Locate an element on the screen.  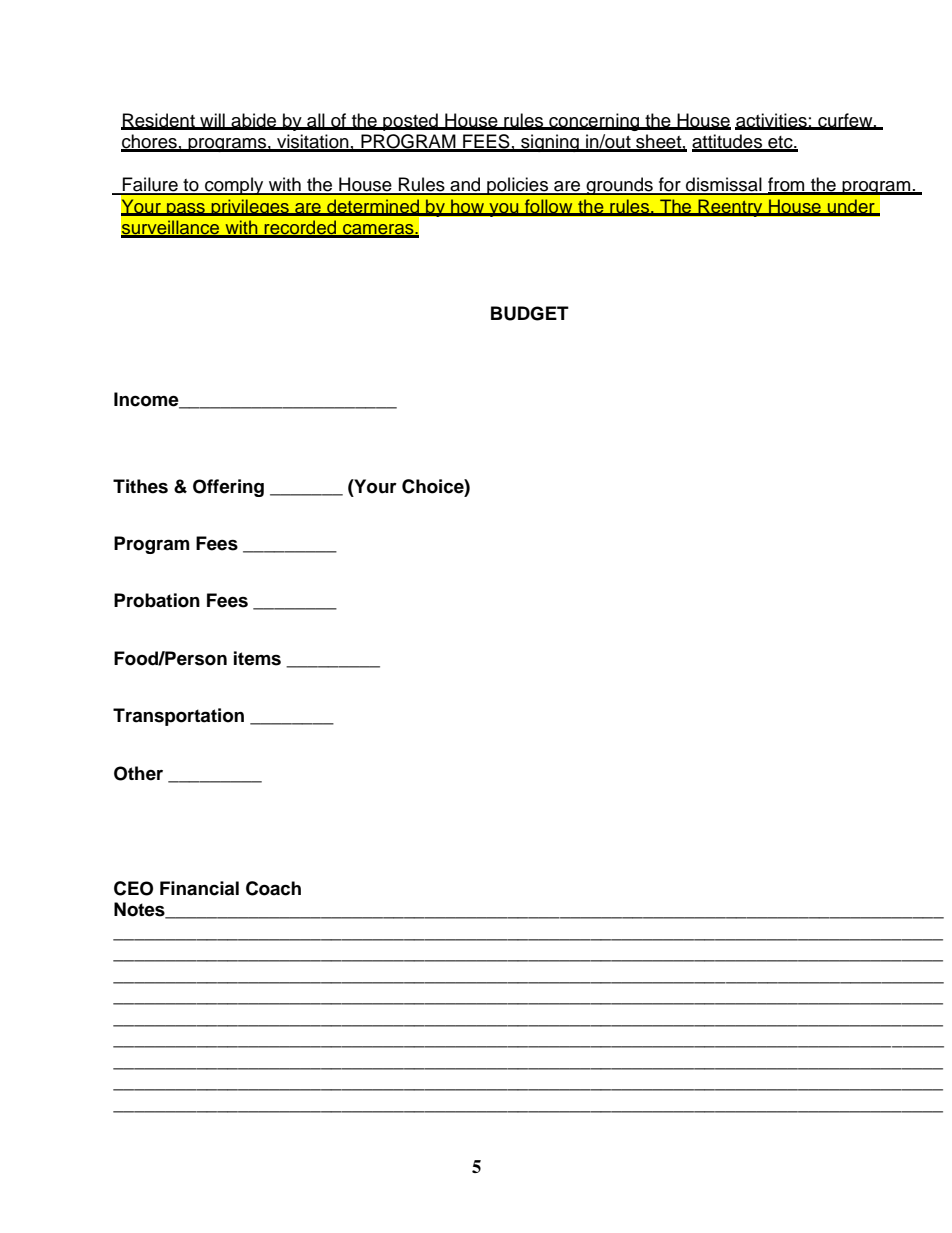
Financial is located at coordinates (199, 888).
